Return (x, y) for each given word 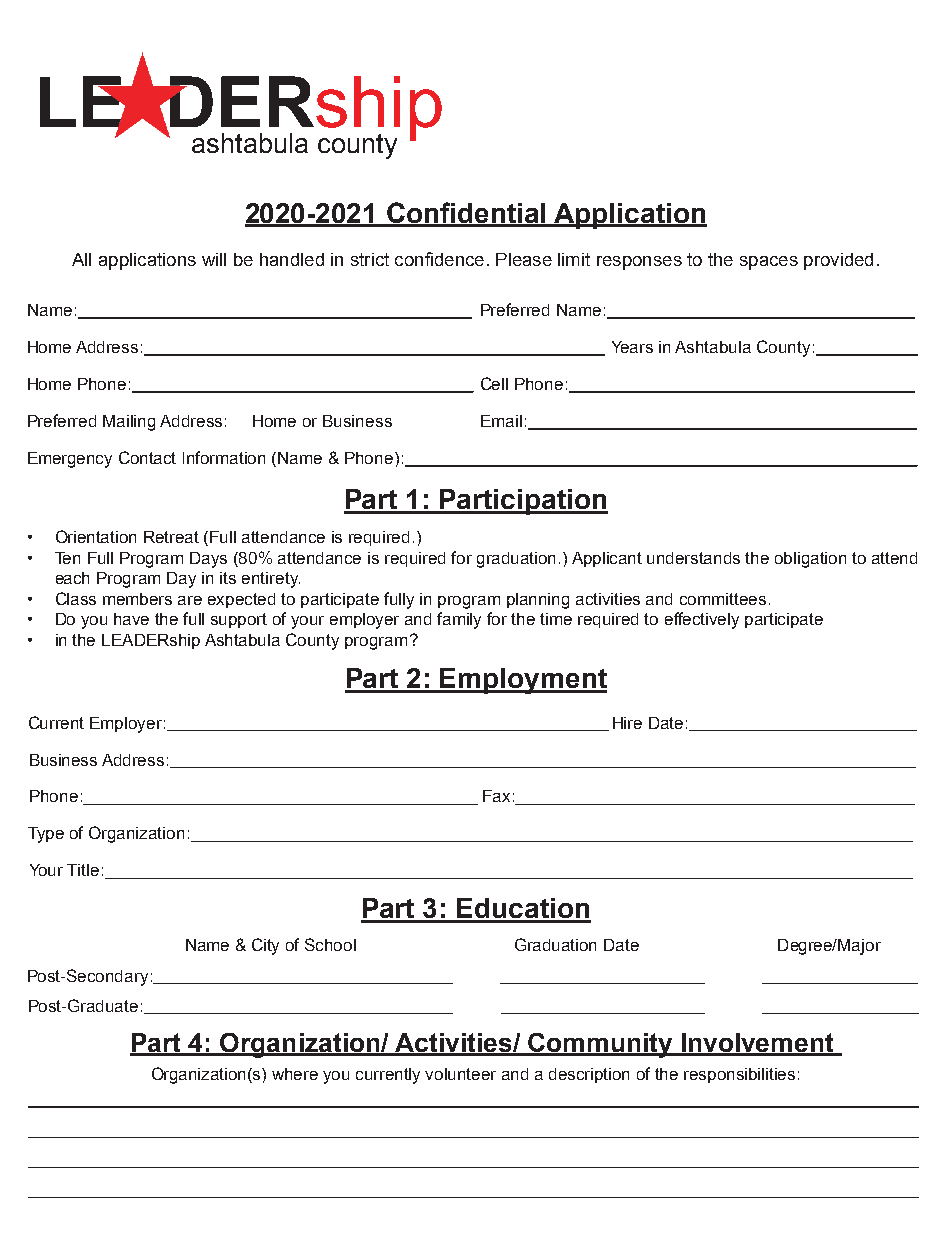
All (81, 259)
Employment (523, 681)
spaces (769, 263)
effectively (702, 620)
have (131, 619)
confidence (439, 259)
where (295, 1074)
